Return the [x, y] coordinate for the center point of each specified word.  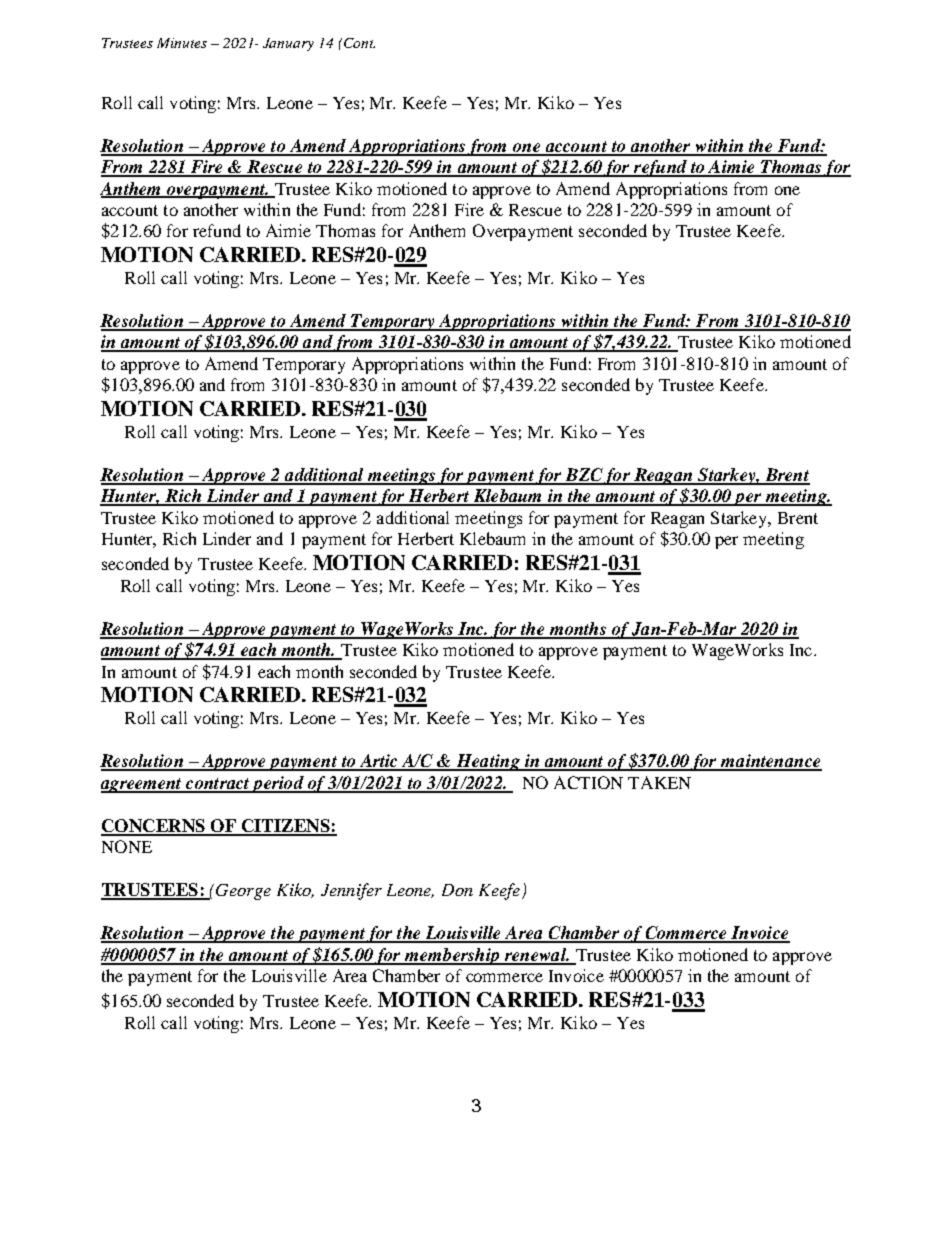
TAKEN [659, 782]
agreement [142, 785]
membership [452, 956]
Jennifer [351, 891]
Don [457, 890]
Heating [488, 762]
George [243, 892]
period [278, 784]
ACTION [588, 782]
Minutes [182, 43]
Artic [379, 762]
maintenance [770, 762]
